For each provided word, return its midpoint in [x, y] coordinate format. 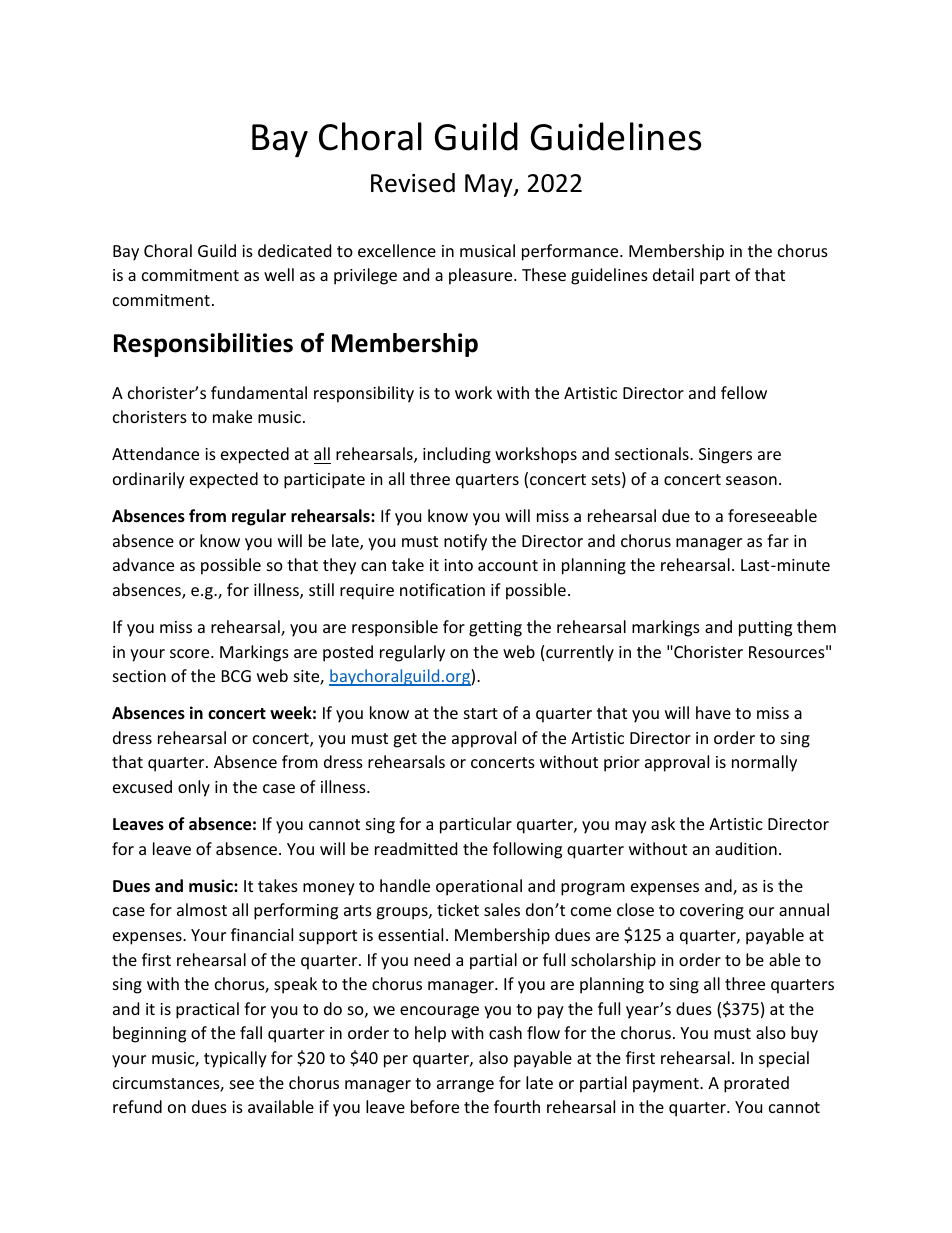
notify [465, 542]
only [194, 788]
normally [764, 763]
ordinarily [149, 480]
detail [673, 274]
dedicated [294, 250]
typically [235, 1059]
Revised [413, 183]
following [527, 850]
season [751, 480]
